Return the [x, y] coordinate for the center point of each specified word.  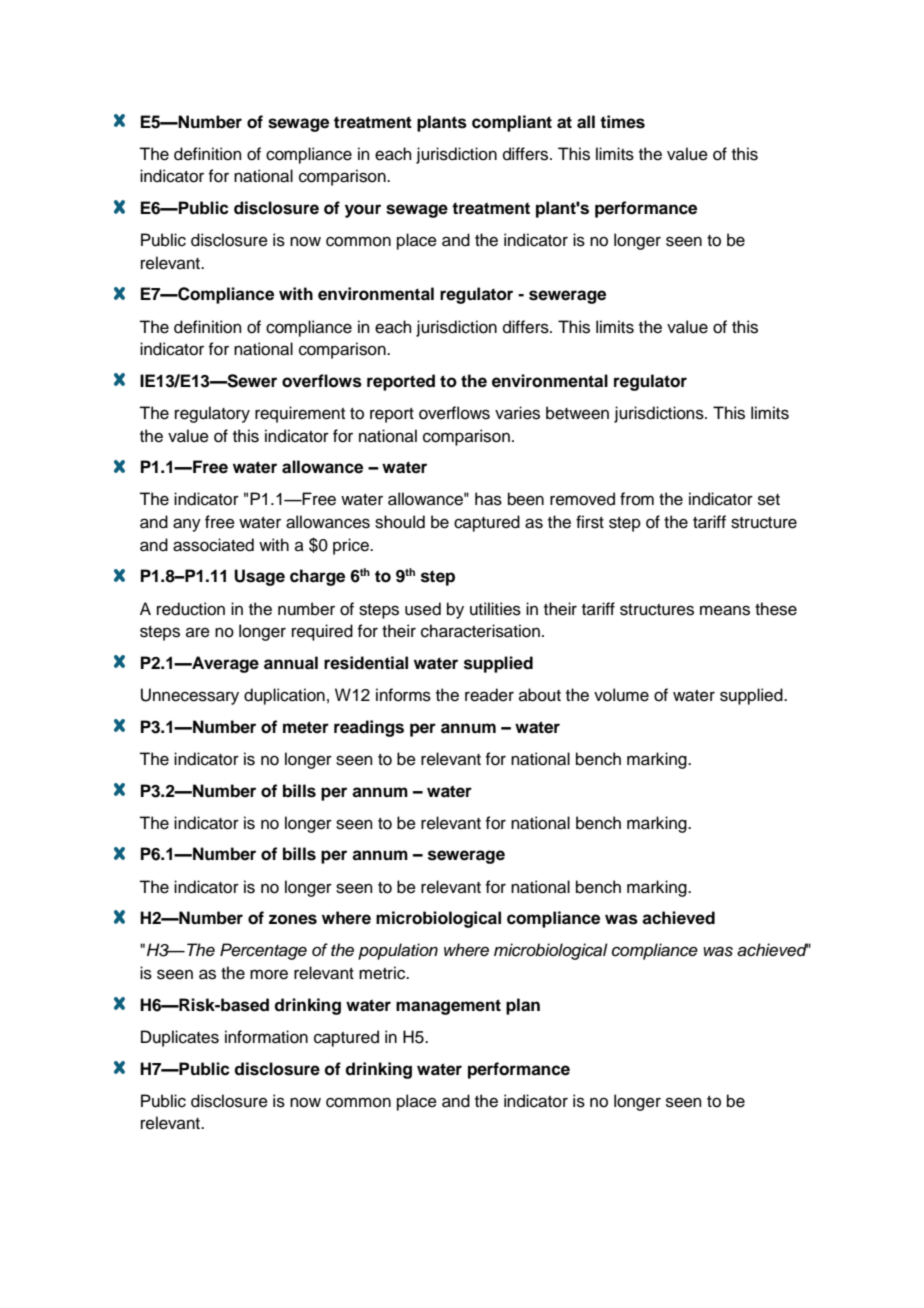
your [363, 211]
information [266, 1037]
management [448, 1007]
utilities [495, 609]
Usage [259, 577]
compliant [512, 123]
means [725, 610]
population [398, 951]
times [622, 122]
